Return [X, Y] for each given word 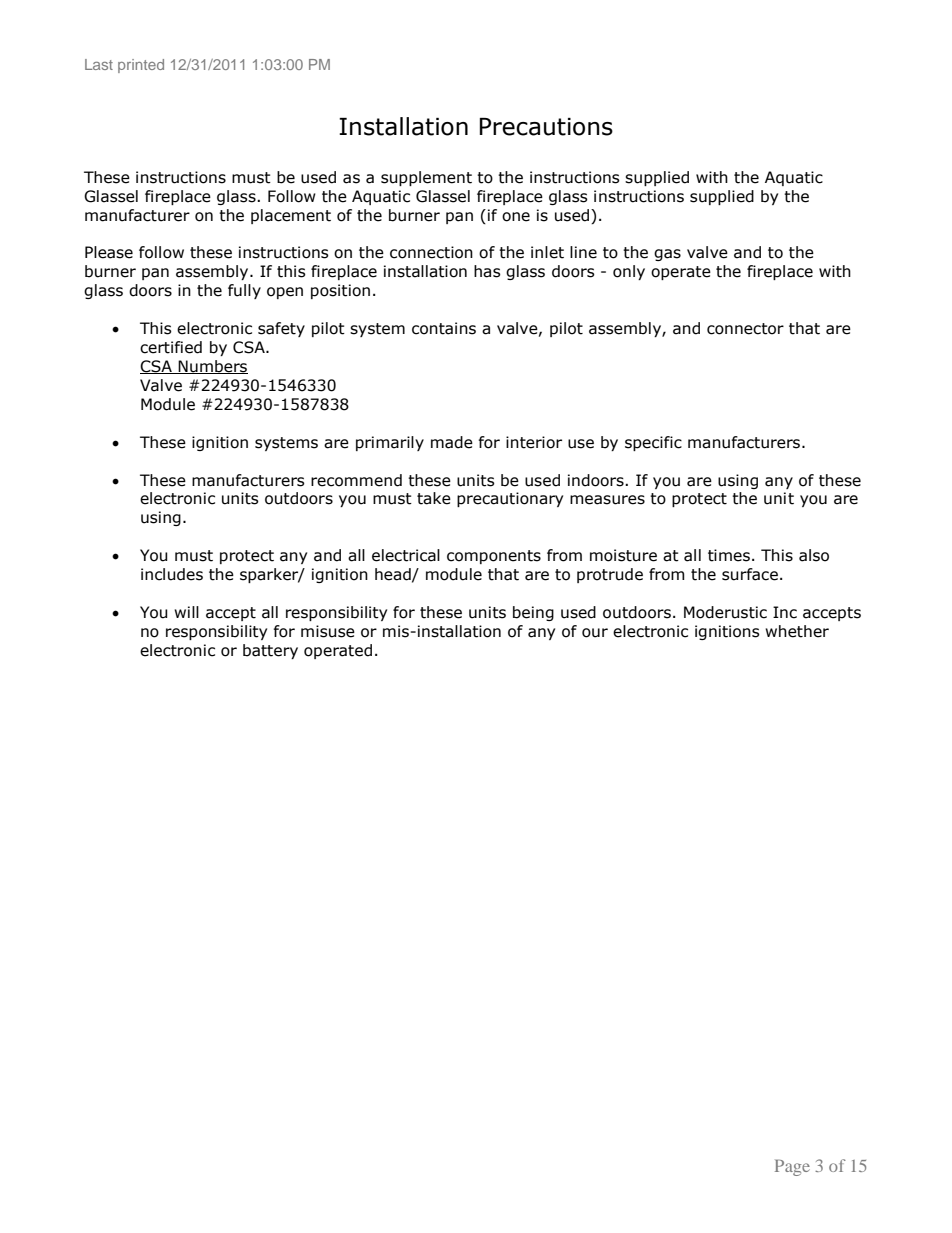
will [186, 612]
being [533, 613]
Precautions [546, 127]
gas [667, 255]
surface [750, 574]
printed [141, 66]
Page [792, 1167]
